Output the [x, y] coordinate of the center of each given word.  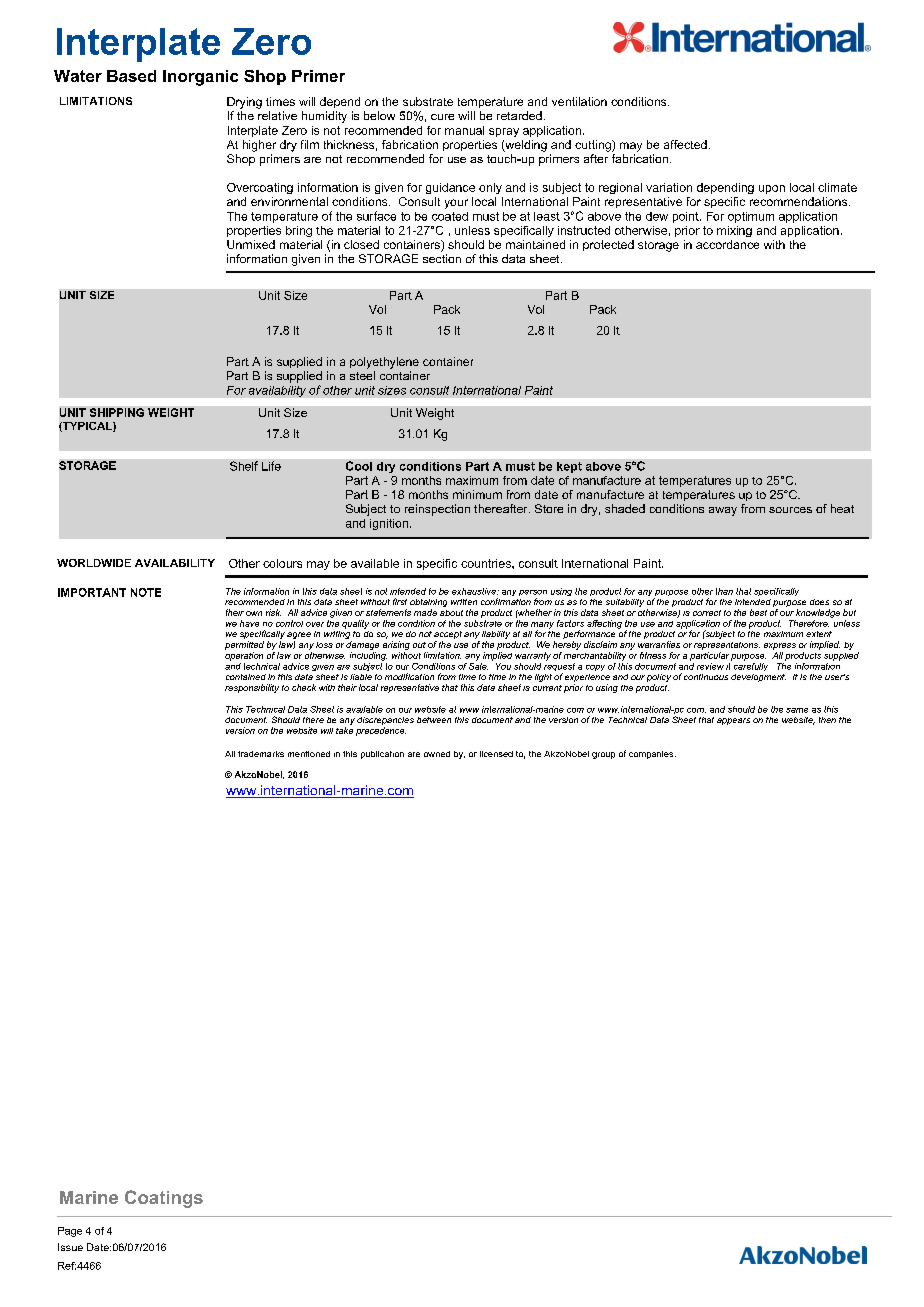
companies [652, 755]
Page [70, 1232]
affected [685, 144]
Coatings [164, 1199]
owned [437, 754]
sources [790, 510]
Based [131, 76]
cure [442, 117]
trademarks [261, 754]
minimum [477, 494]
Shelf [244, 466]
